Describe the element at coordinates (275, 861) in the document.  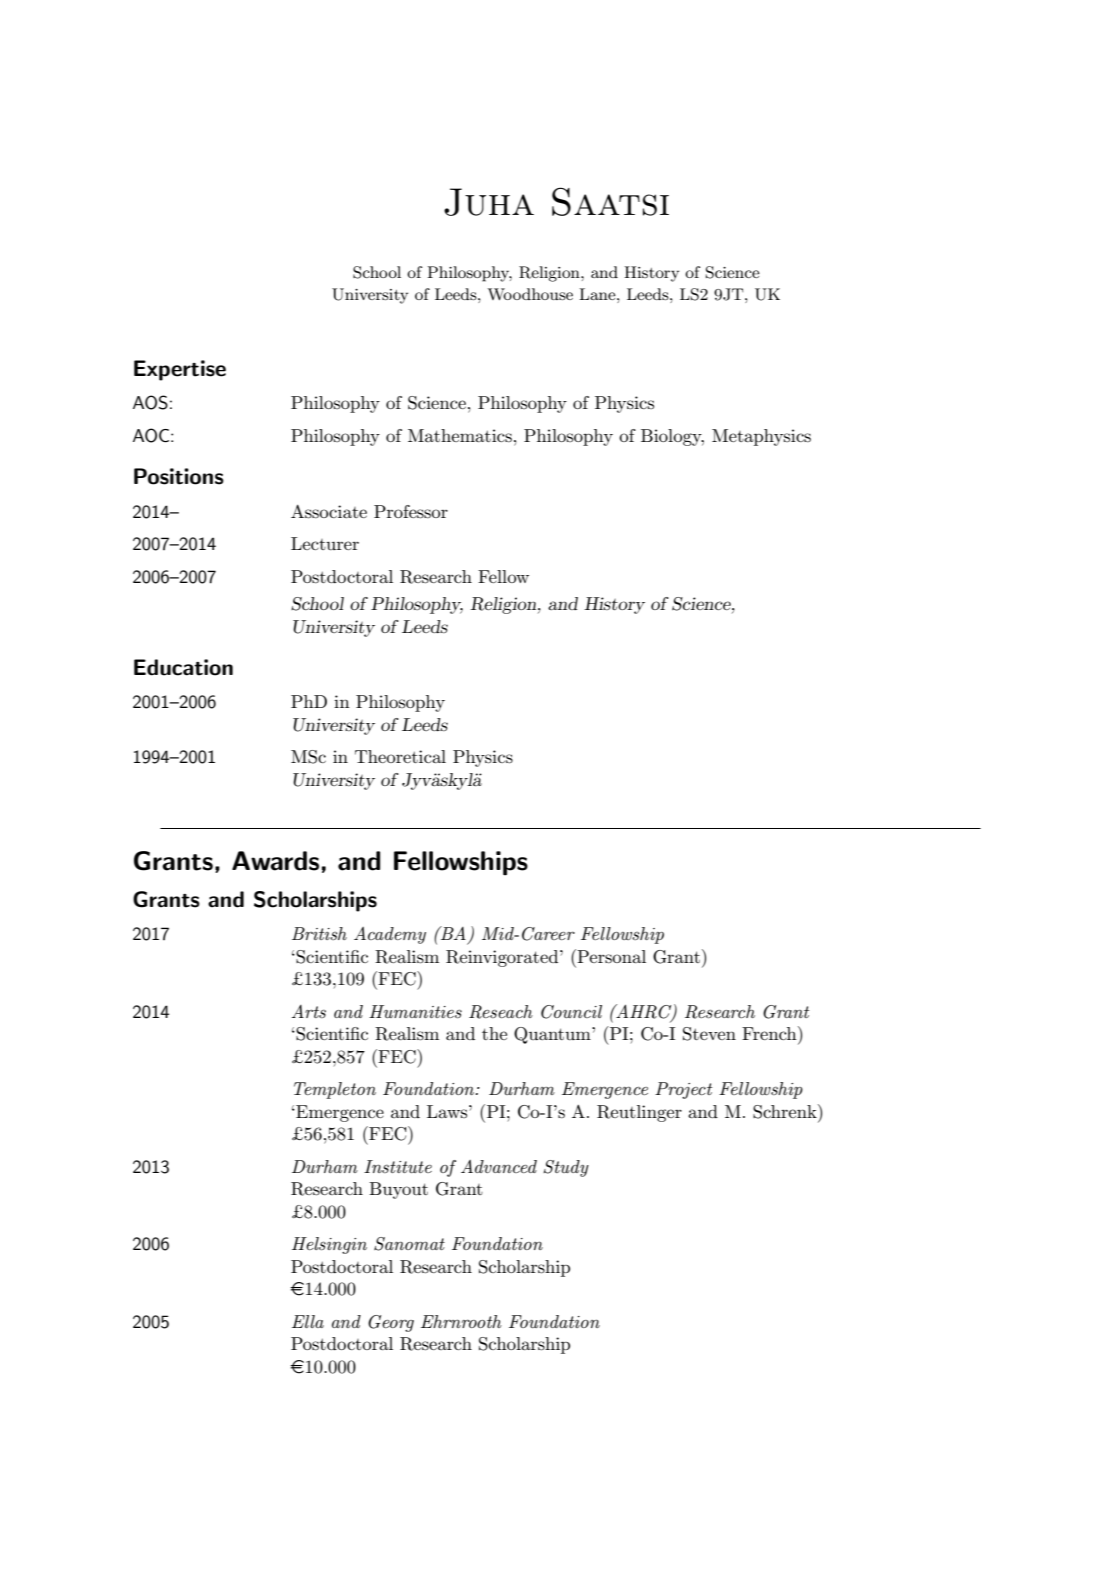
I see `Awards` at that location.
